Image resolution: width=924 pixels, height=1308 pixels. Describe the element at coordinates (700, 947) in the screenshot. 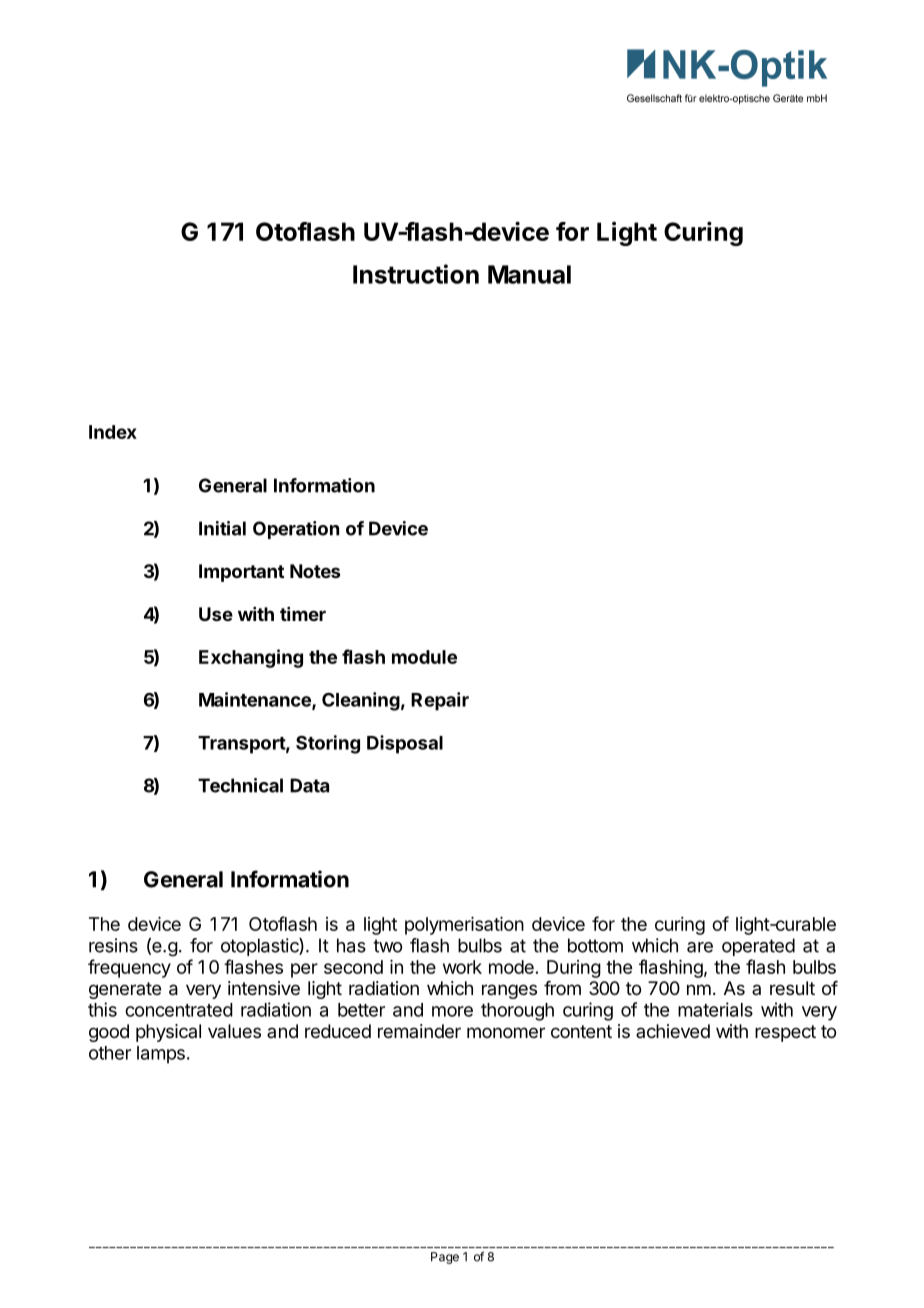

I see `are` at that location.
